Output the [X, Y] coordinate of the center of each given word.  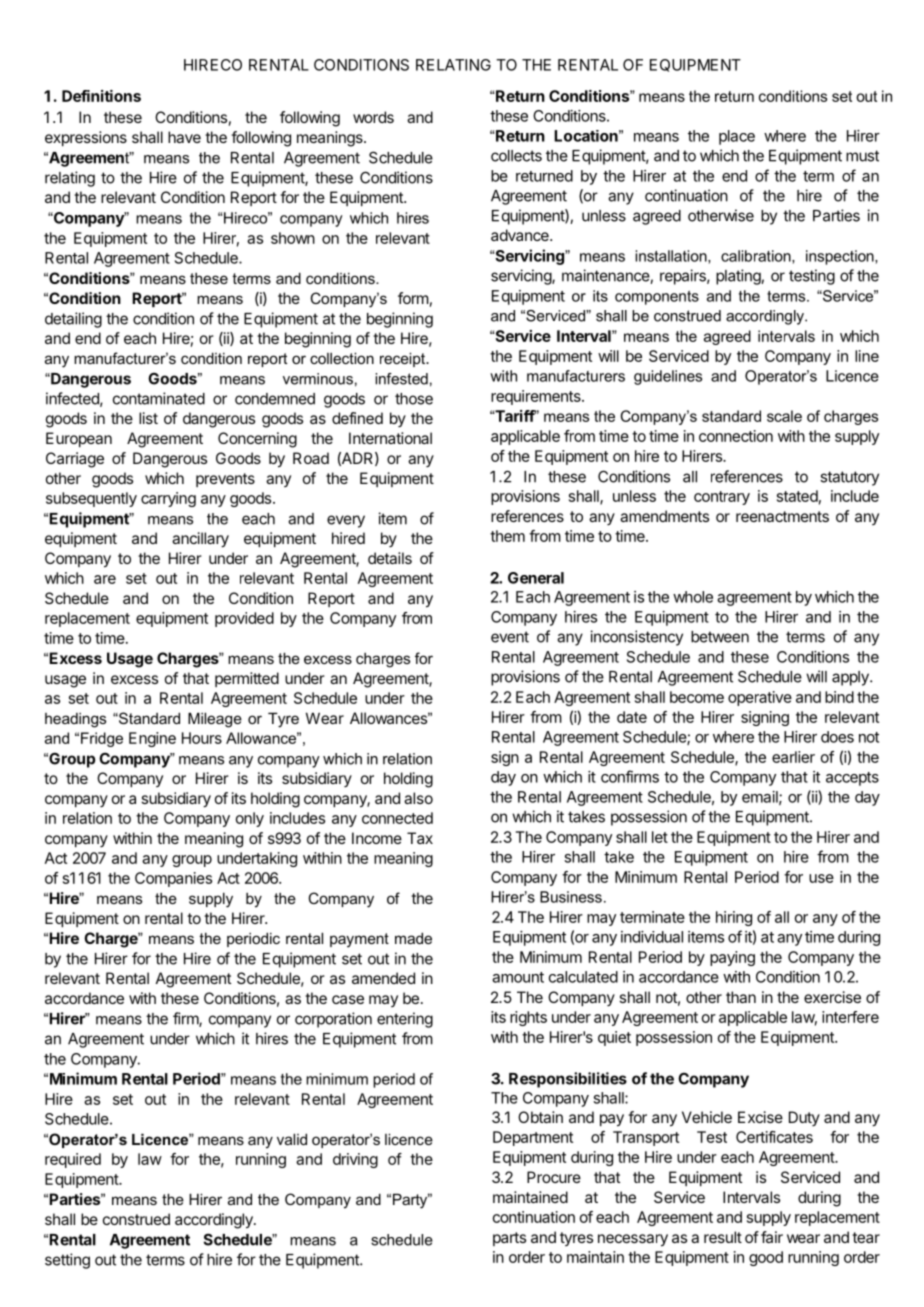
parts [509, 1239]
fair [772, 1237]
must [862, 156]
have [184, 137]
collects [516, 156]
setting [67, 1261]
